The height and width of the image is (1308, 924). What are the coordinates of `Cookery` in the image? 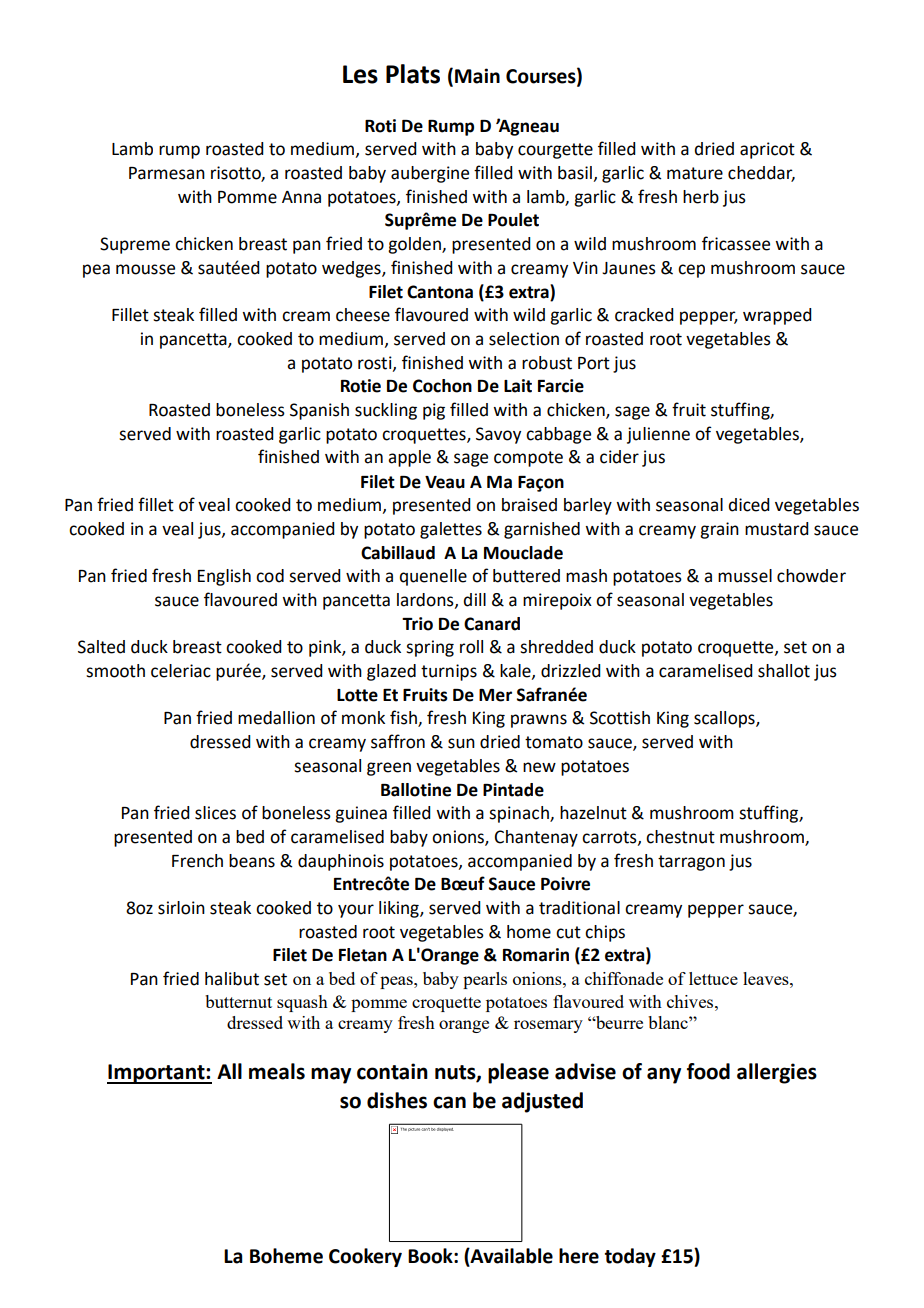 It's located at (365, 1257).
